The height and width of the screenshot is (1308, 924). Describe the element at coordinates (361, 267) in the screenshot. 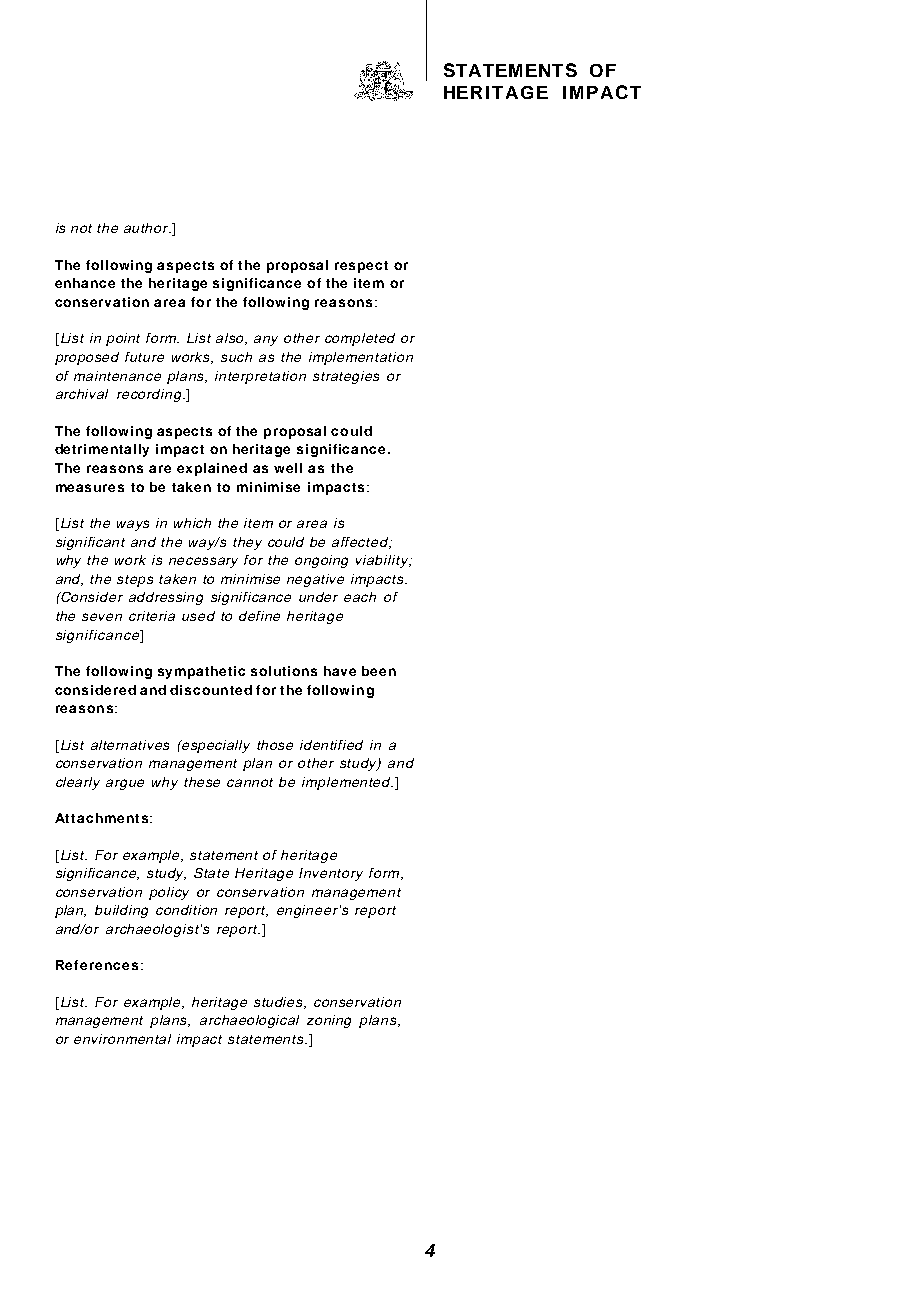

I see `respect` at that location.
